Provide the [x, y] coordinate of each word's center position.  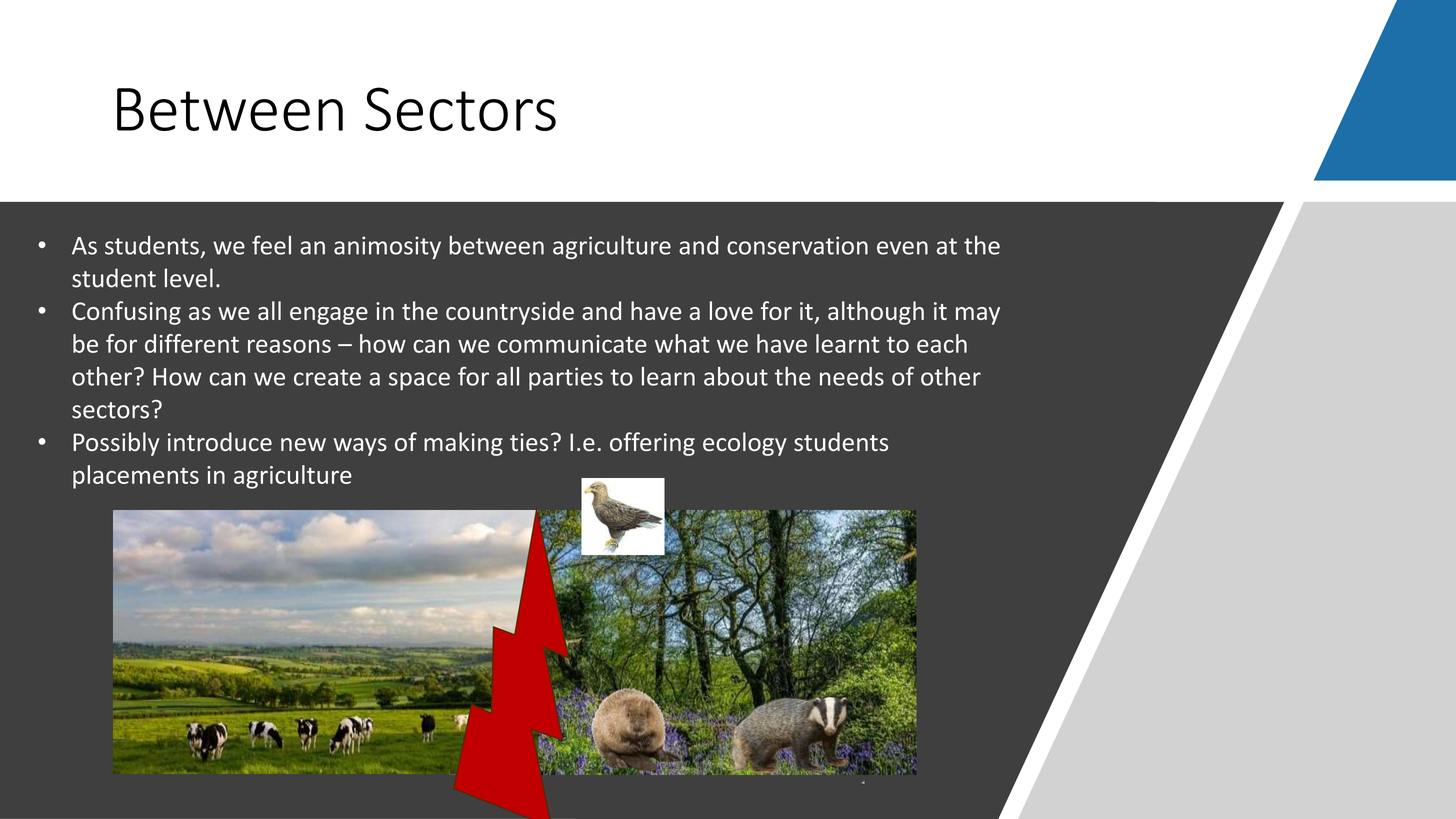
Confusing [126, 313]
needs [852, 376]
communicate [572, 344]
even [902, 248]
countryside [510, 313]
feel [271, 245]
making [463, 444]
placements [136, 477]
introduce [220, 441]
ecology [745, 444]
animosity [387, 247]
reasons [289, 346]
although [876, 313]
